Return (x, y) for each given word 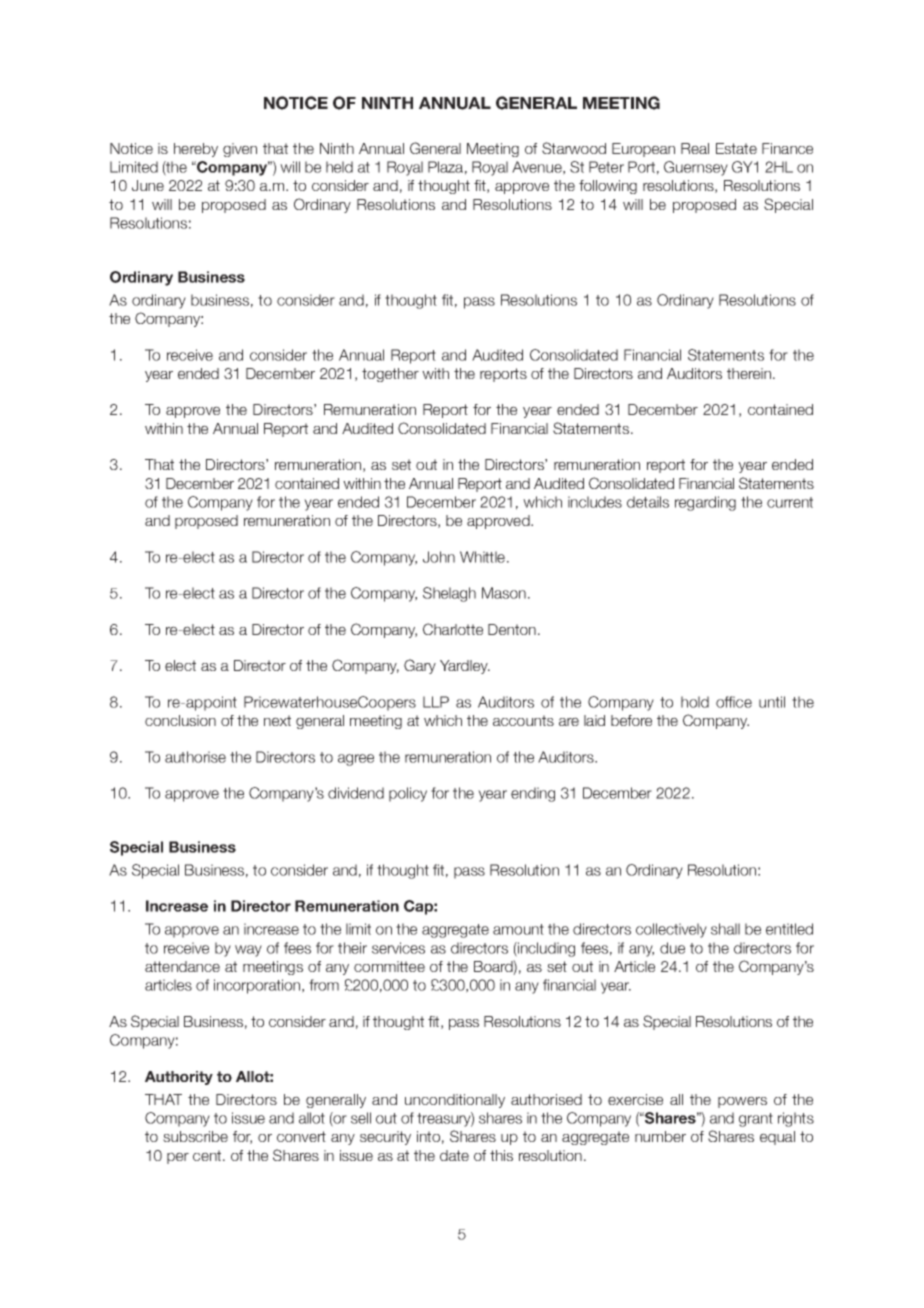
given (240, 150)
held (339, 167)
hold (695, 702)
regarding (705, 503)
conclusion (180, 720)
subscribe (195, 1136)
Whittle (484, 557)
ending (533, 794)
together (390, 375)
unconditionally (455, 1101)
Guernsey (696, 168)
